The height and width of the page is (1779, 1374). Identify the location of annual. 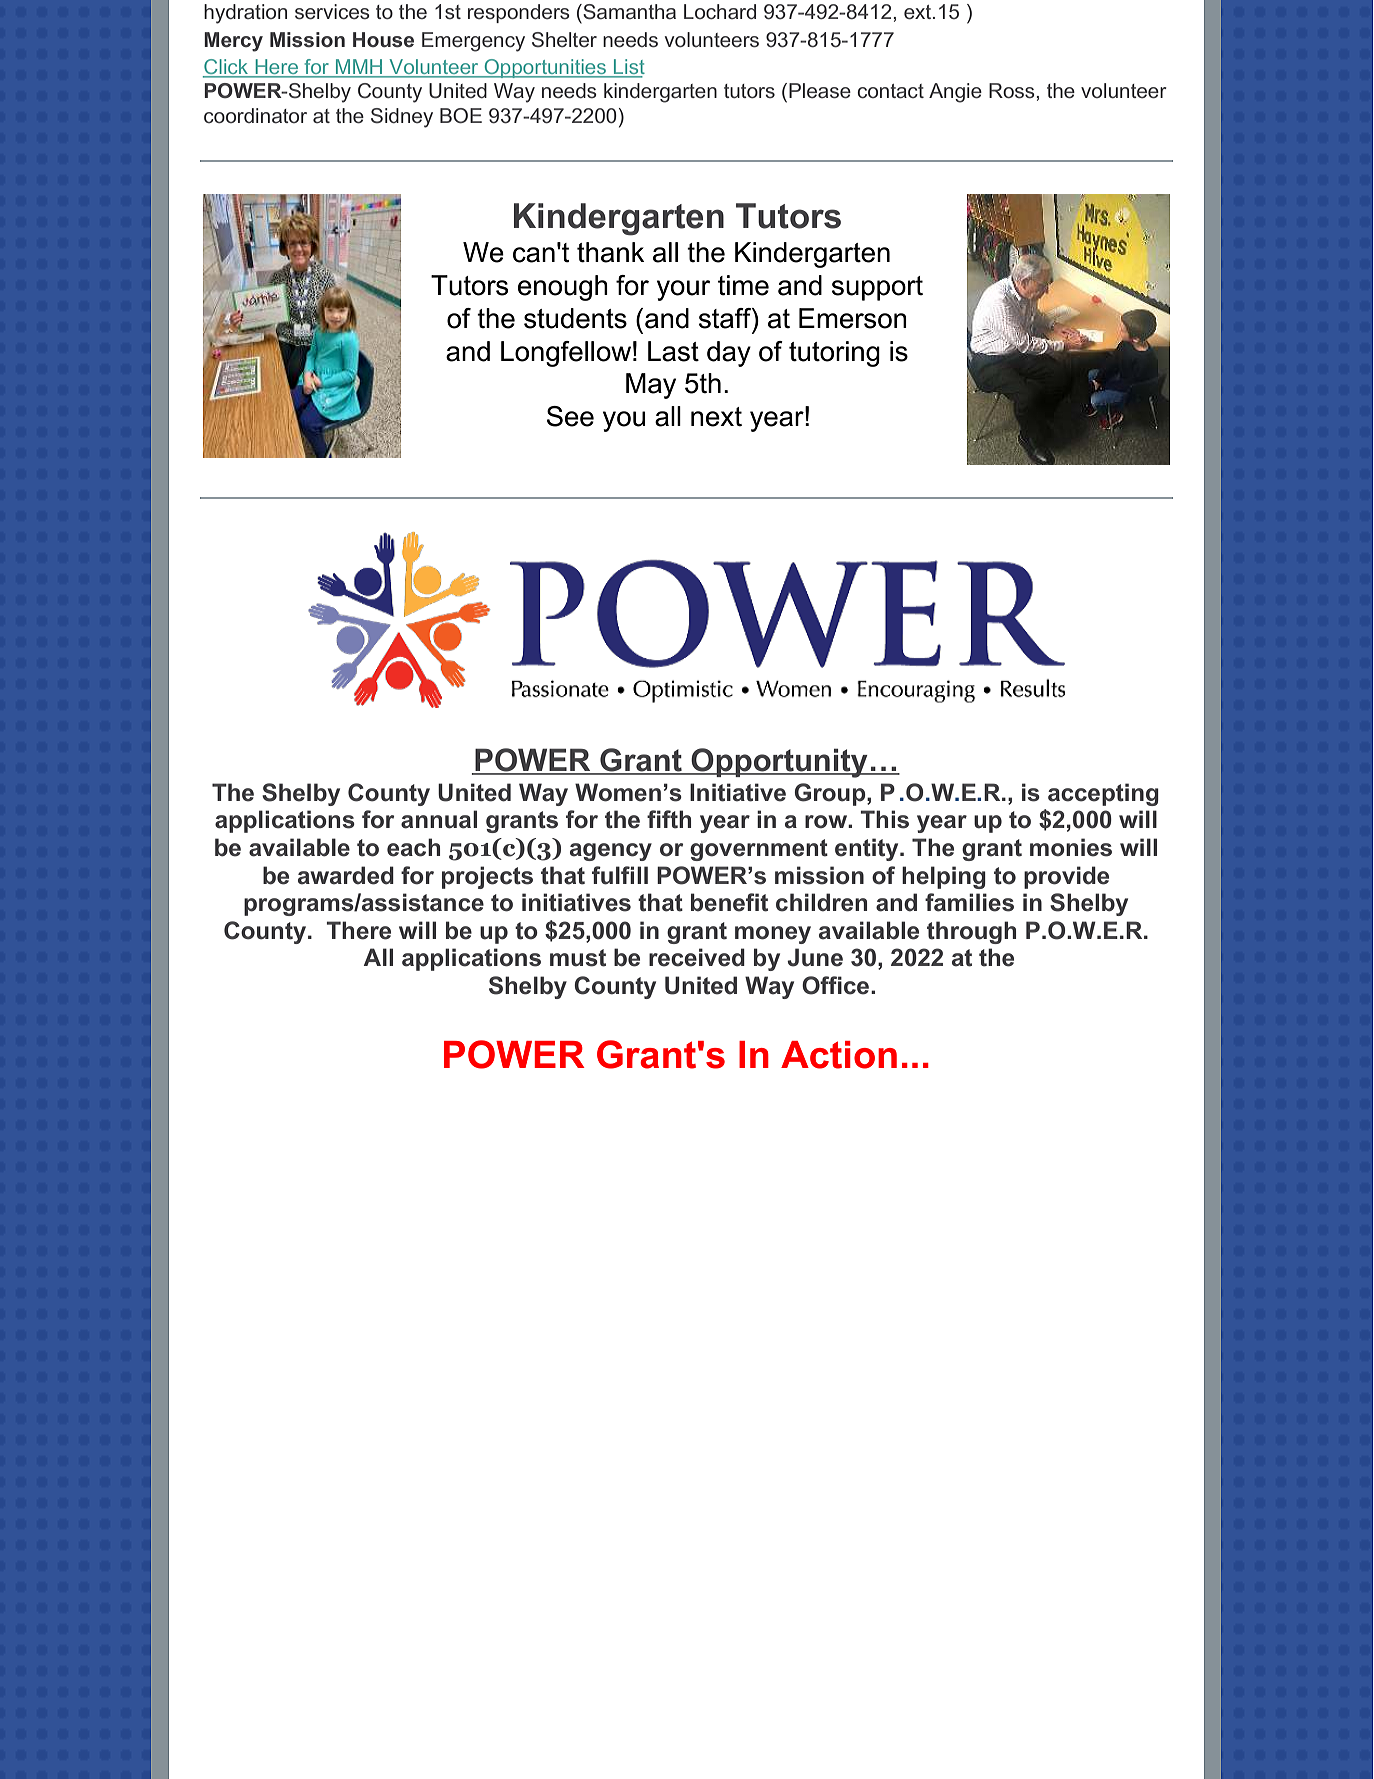
(439, 819).
